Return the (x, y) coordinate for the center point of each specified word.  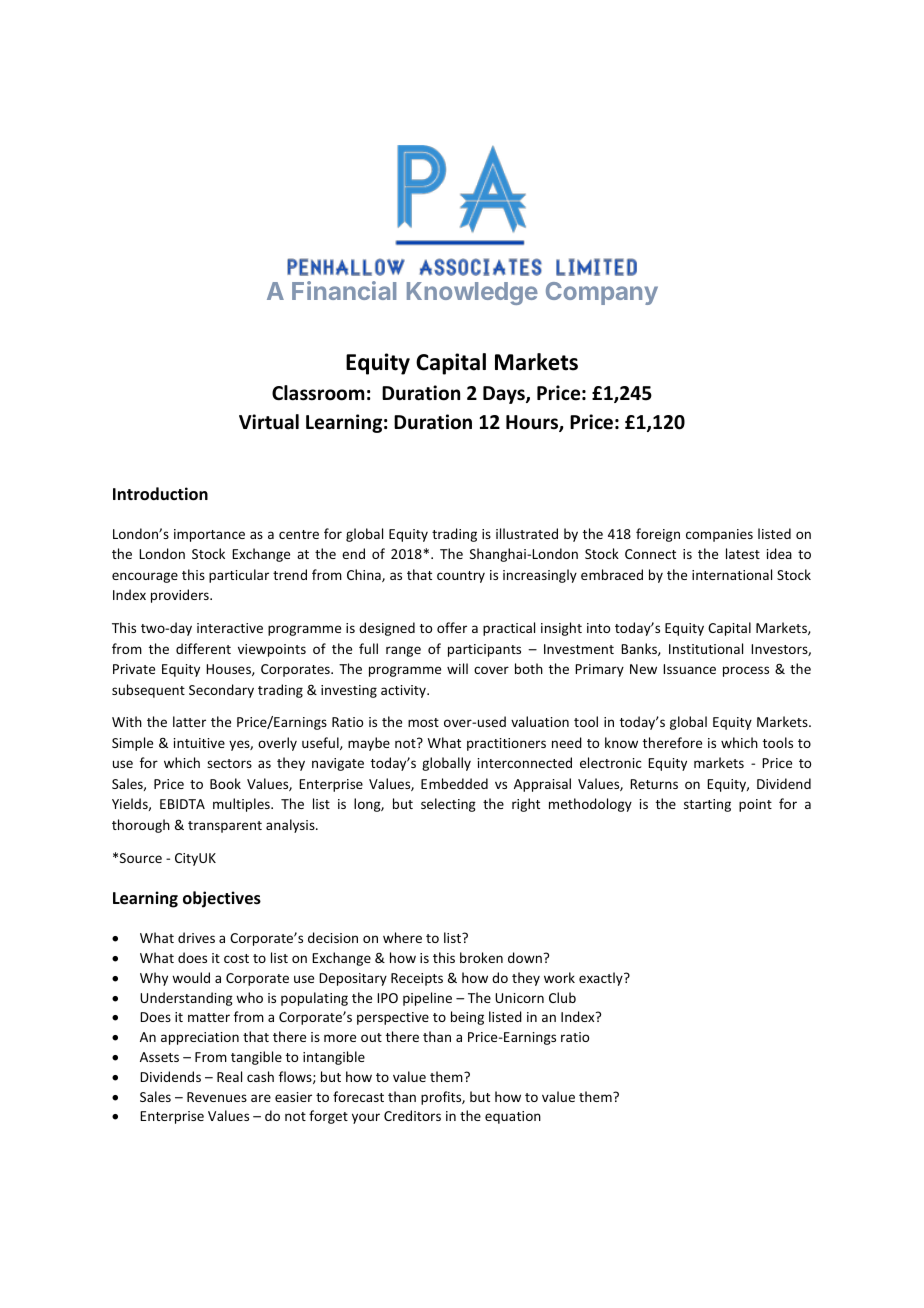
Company (602, 293)
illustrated (527, 533)
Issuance (689, 669)
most (423, 722)
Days (505, 395)
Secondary (221, 691)
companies (719, 535)
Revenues (217, 1097)
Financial (344, 290)
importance (209, 535)
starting (707, 805)
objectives (222, 899)
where (402, 937)
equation (513, 1117)
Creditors (412, 1115)
